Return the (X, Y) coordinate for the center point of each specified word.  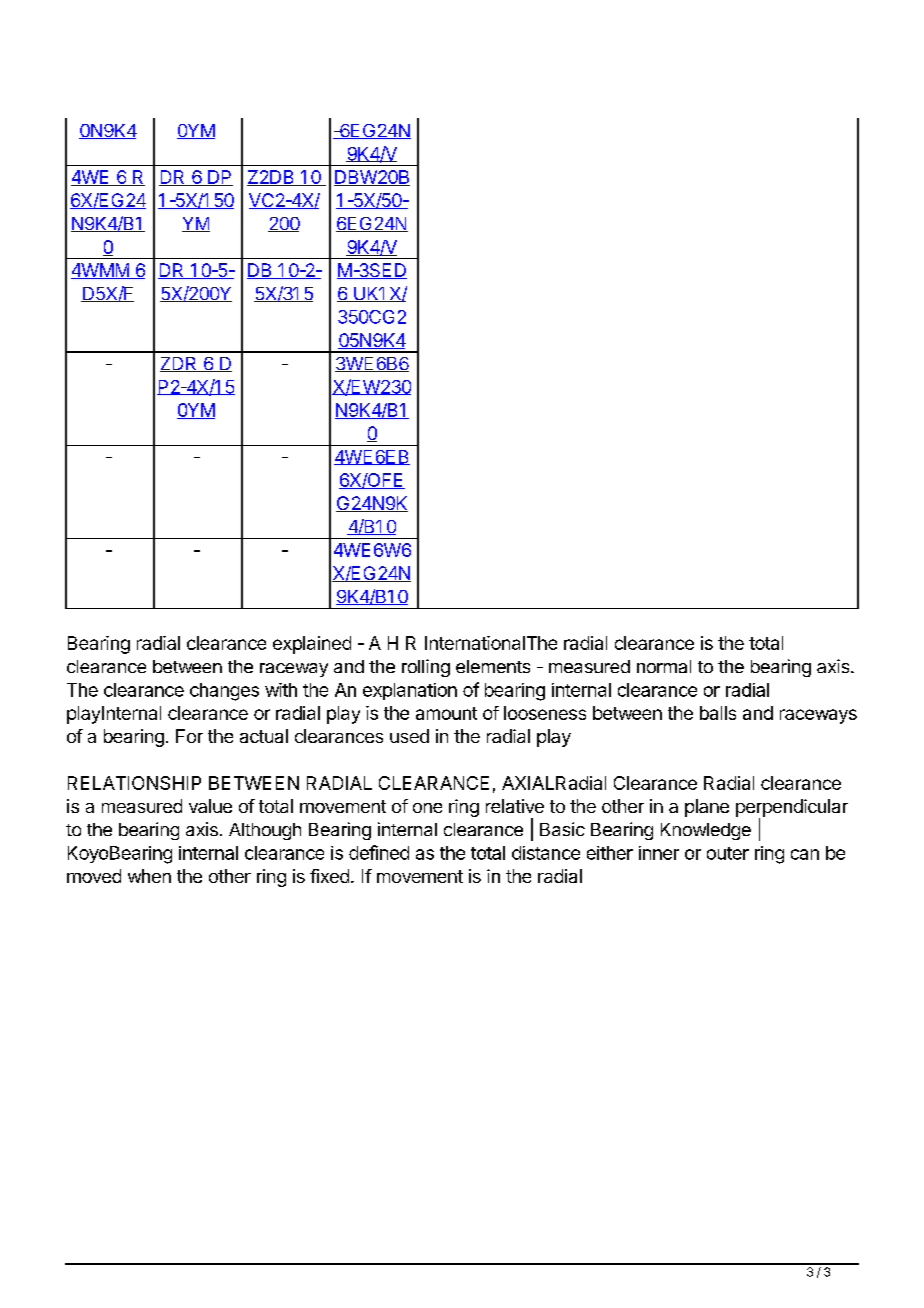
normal (664, 666)
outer (728, 853)
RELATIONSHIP (134, 783)
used (409, 736)
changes (224, 692)
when (149, 876)
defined (379, 852)
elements (493, 666)
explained (312, 645)
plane (707, 808)
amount (446, 713)
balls (718, 713)
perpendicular (792, 809)
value (210, 806)
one (427, 808)
